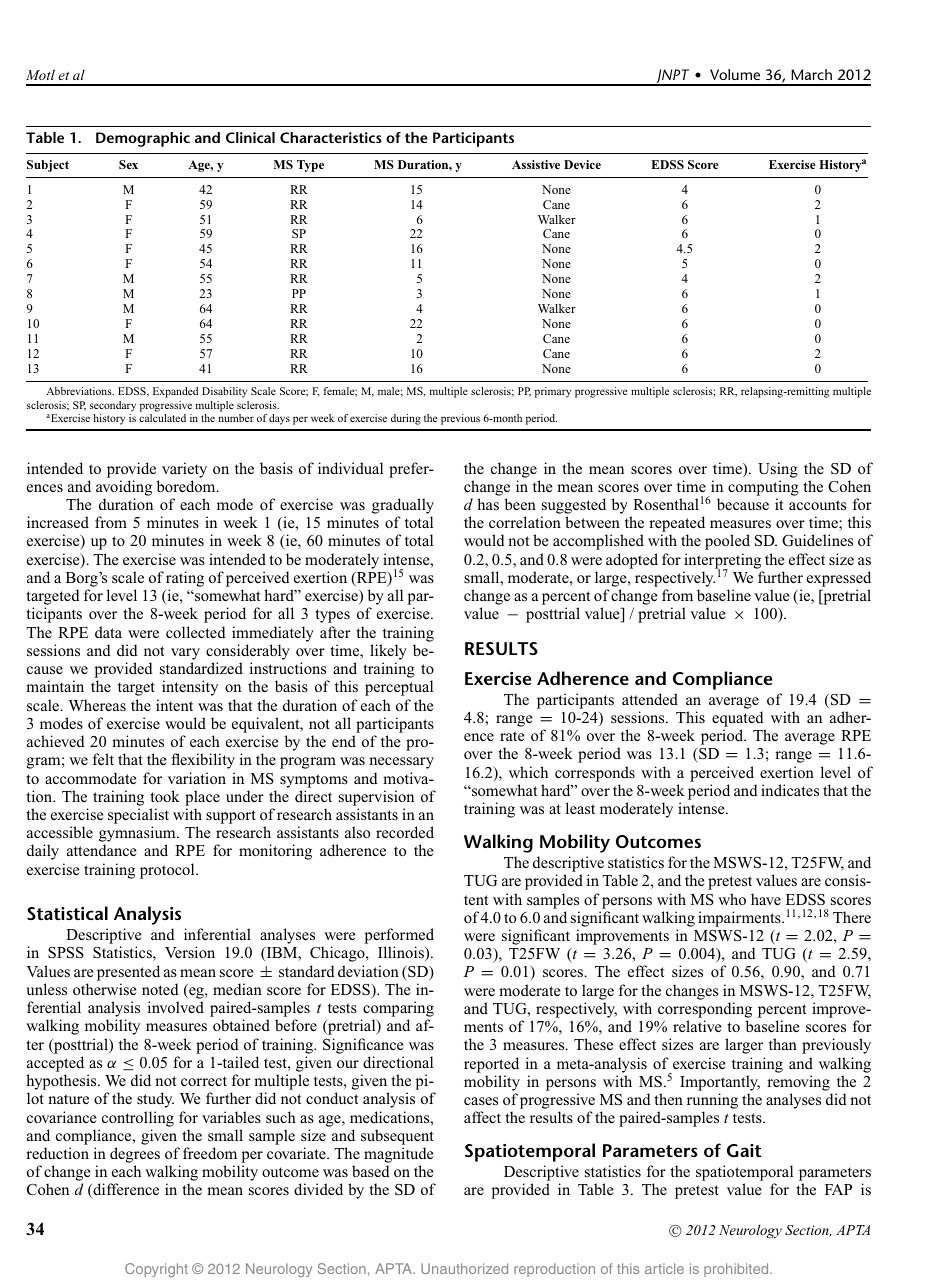 This document has height=1288, width=928. Describe the element at coordinates (790, 790) in the document. I see `indicates` at that location.
